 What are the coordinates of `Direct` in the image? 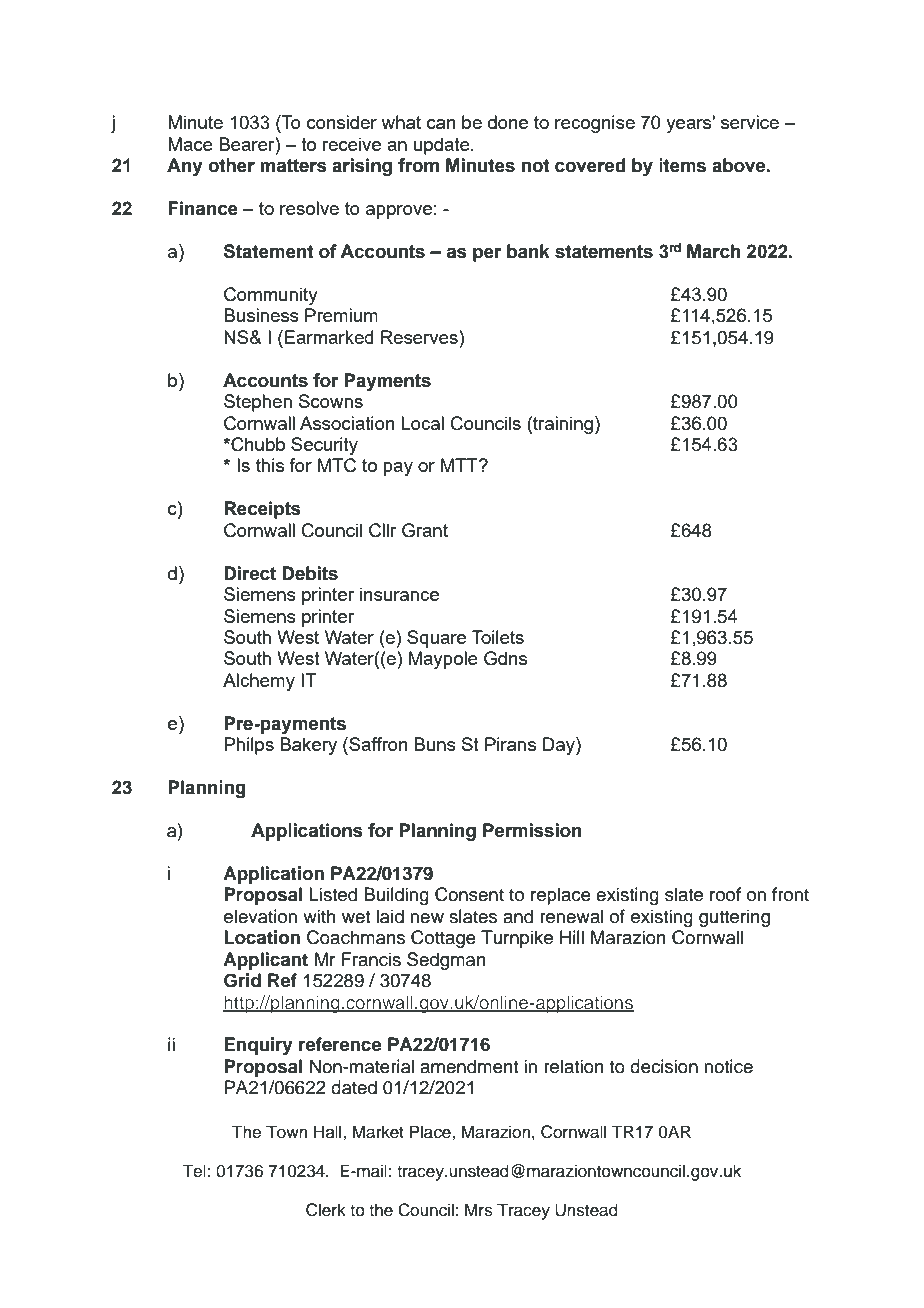 It's located at (250, 573).
